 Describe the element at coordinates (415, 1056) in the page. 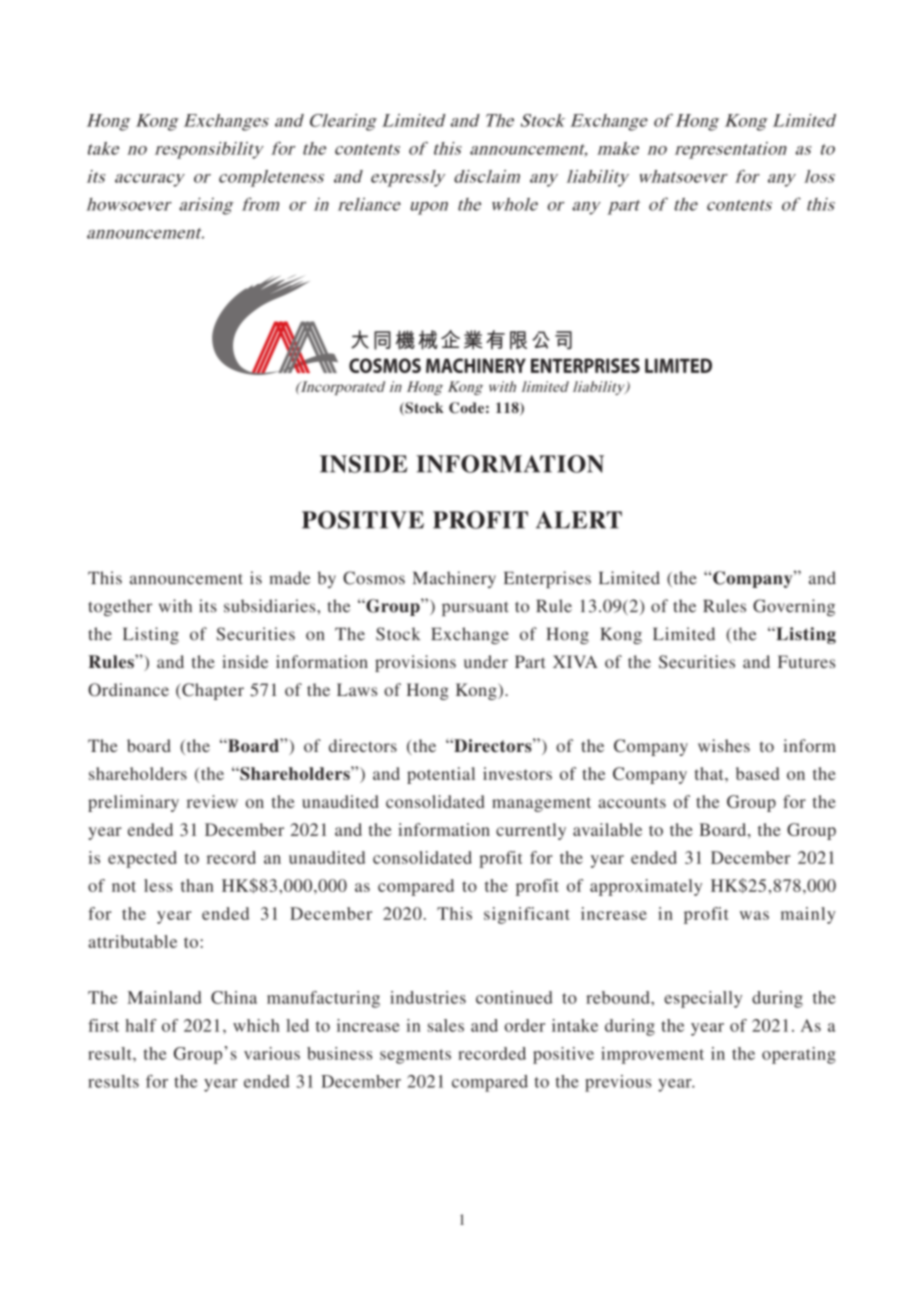

I see `segments` at that location.
